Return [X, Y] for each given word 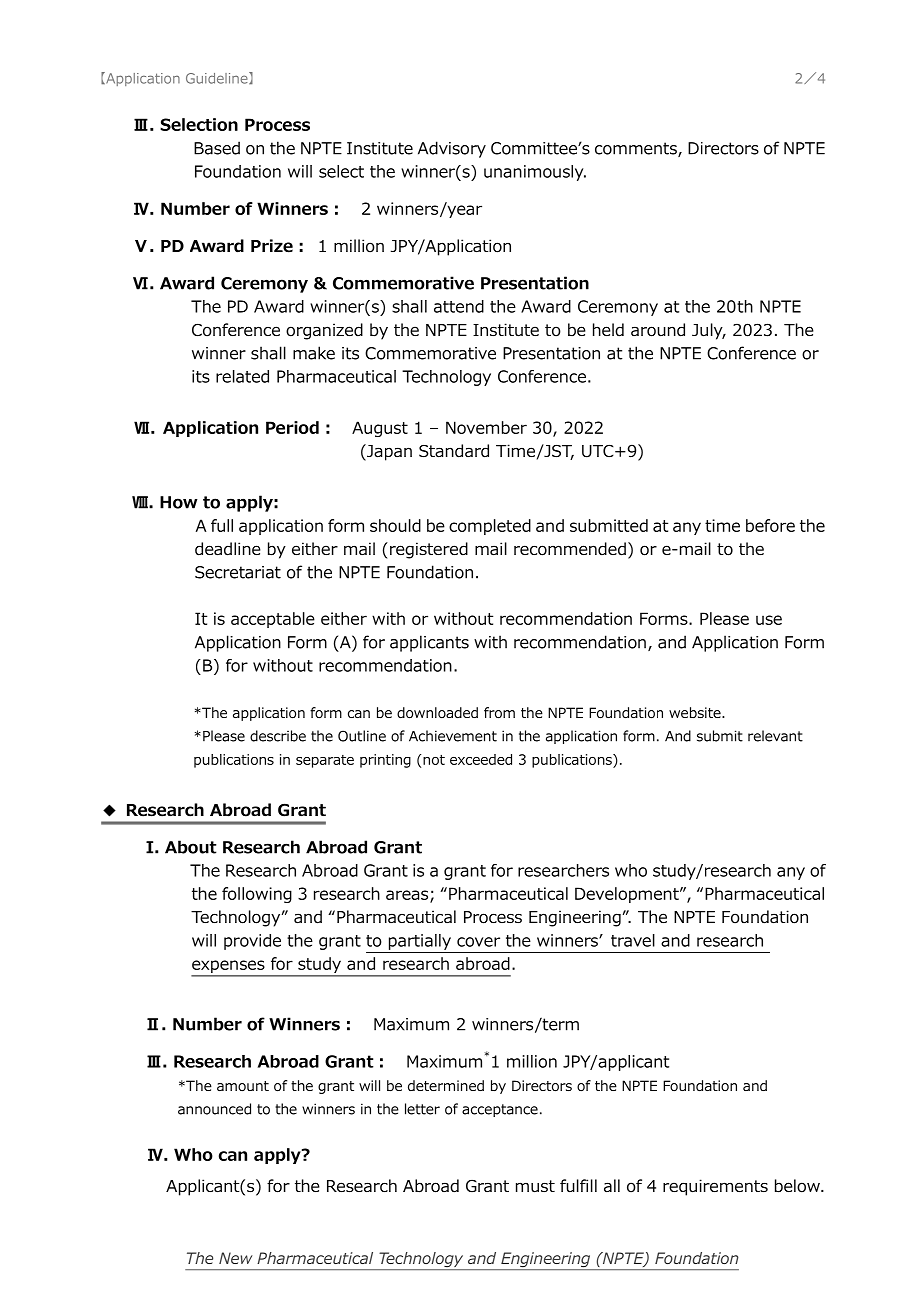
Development [628, 895]
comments [637, 149]
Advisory [452, 149]
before [770, 525]
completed [490, 527]
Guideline [218, 78]
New [236, 1258]
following [257, 895]
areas [408, 896]
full [222, 525]
